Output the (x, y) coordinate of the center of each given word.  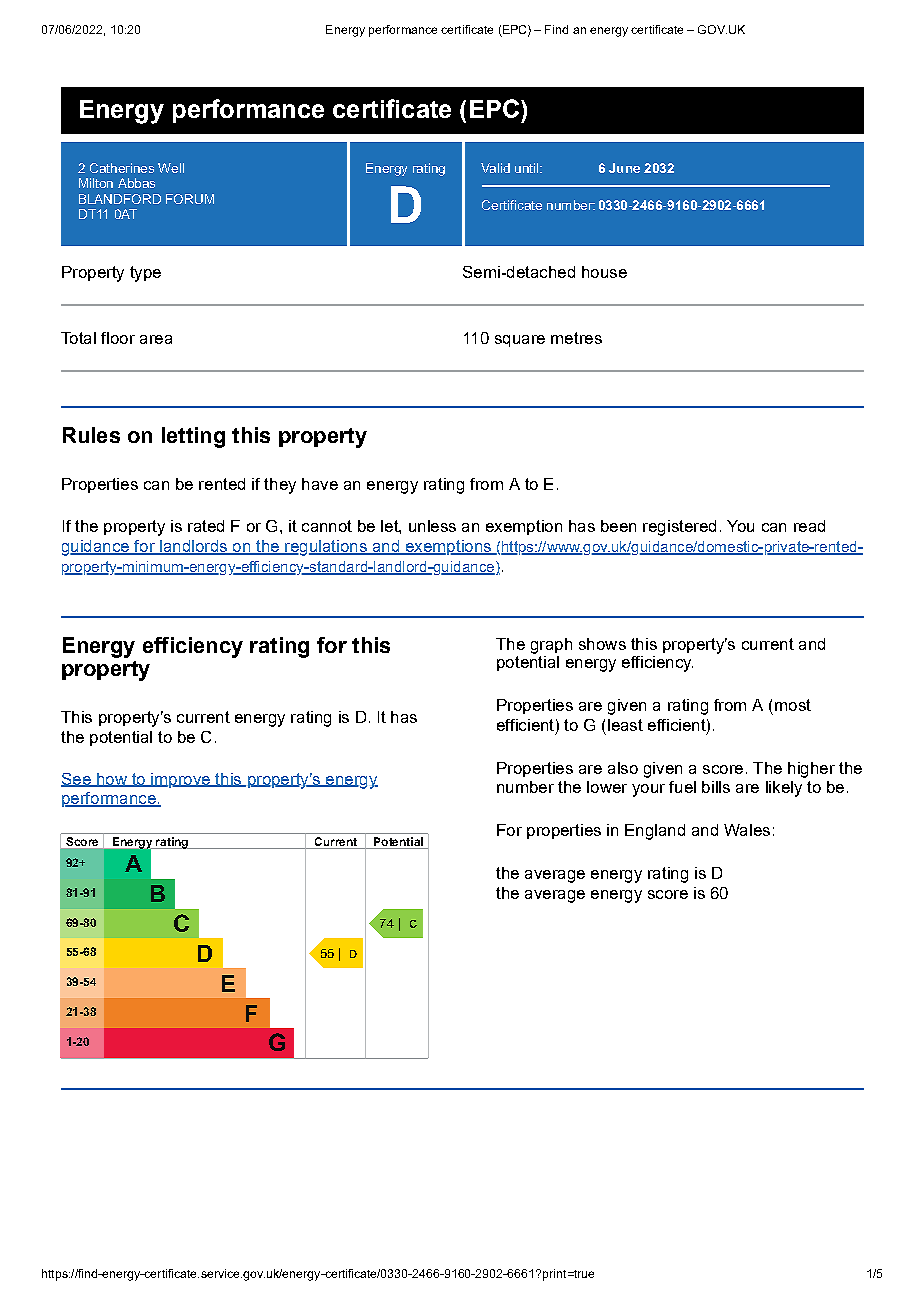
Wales (747, 830)
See (77, 780)
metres (576, 338)
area (156, 339)
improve (180, 780)
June (624, 168)
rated (206, 526)
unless (432, 526)
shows (602, 644)
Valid (495, 168)
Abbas (136, 183)
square (520, 341)
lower (607, 787)
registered (679, 528)
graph (551, 646)
